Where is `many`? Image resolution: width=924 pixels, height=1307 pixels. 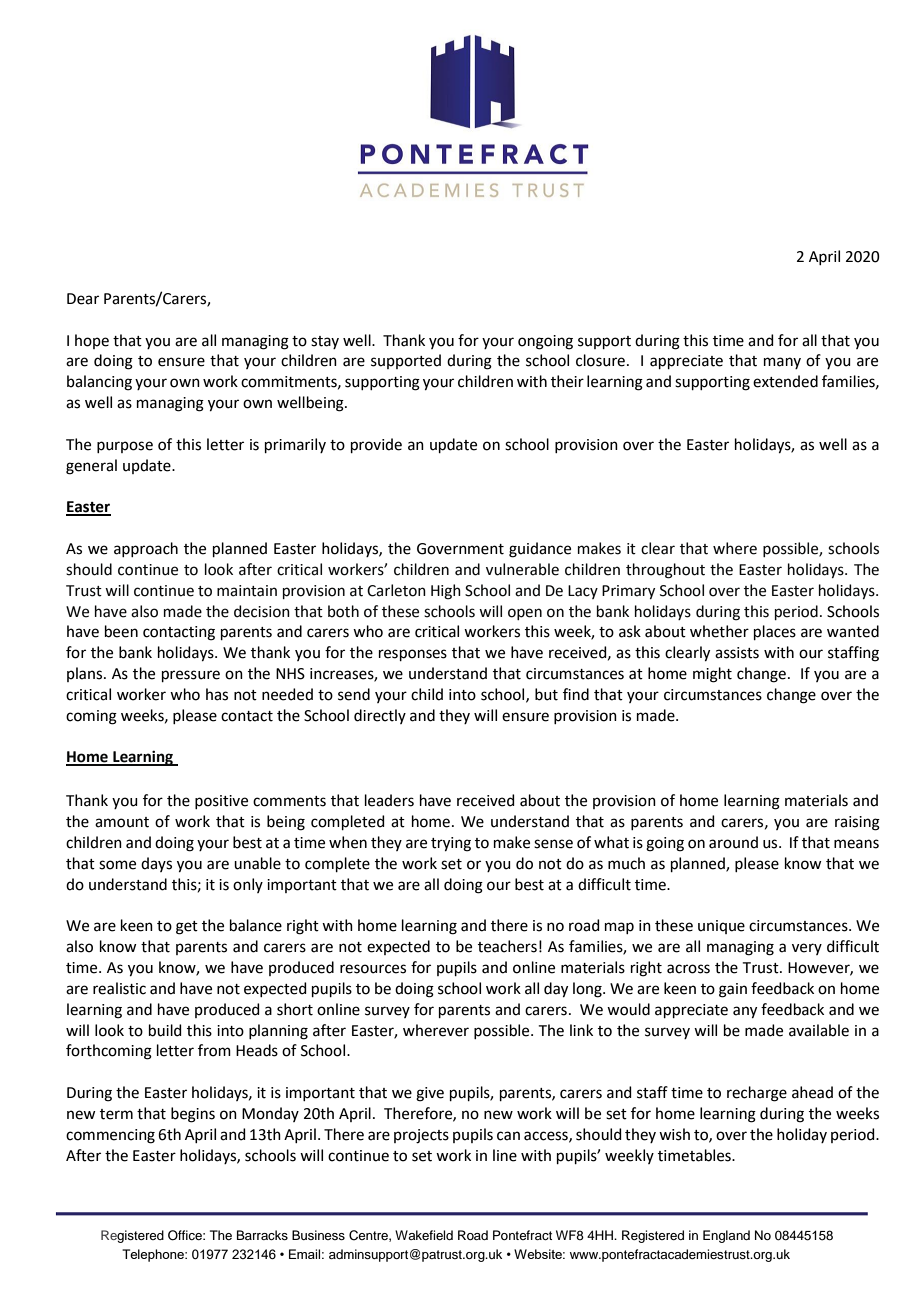
many is located at coordinates (782, 363).
